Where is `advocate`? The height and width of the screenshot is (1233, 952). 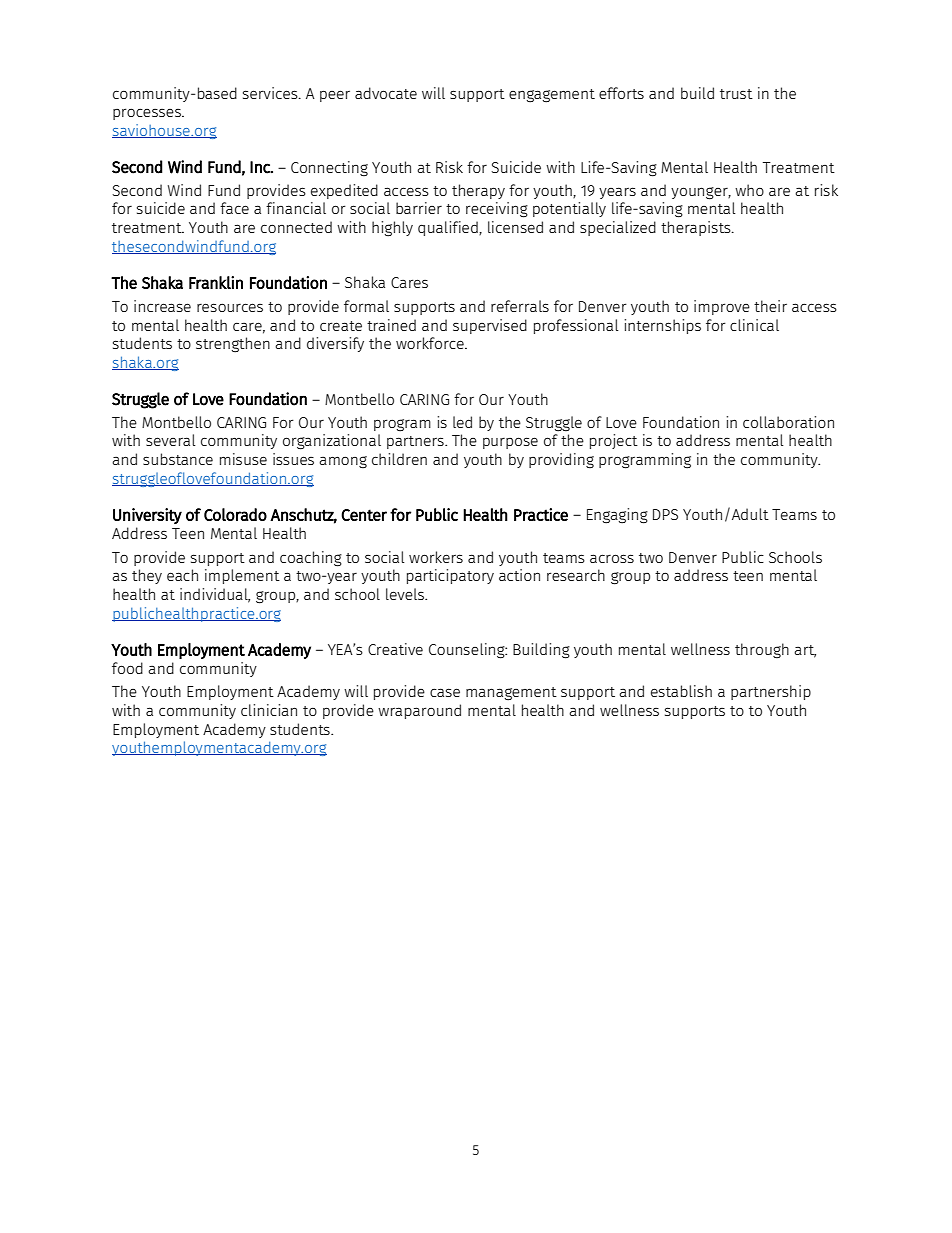 advocate is located at coordinates (386, 93).
